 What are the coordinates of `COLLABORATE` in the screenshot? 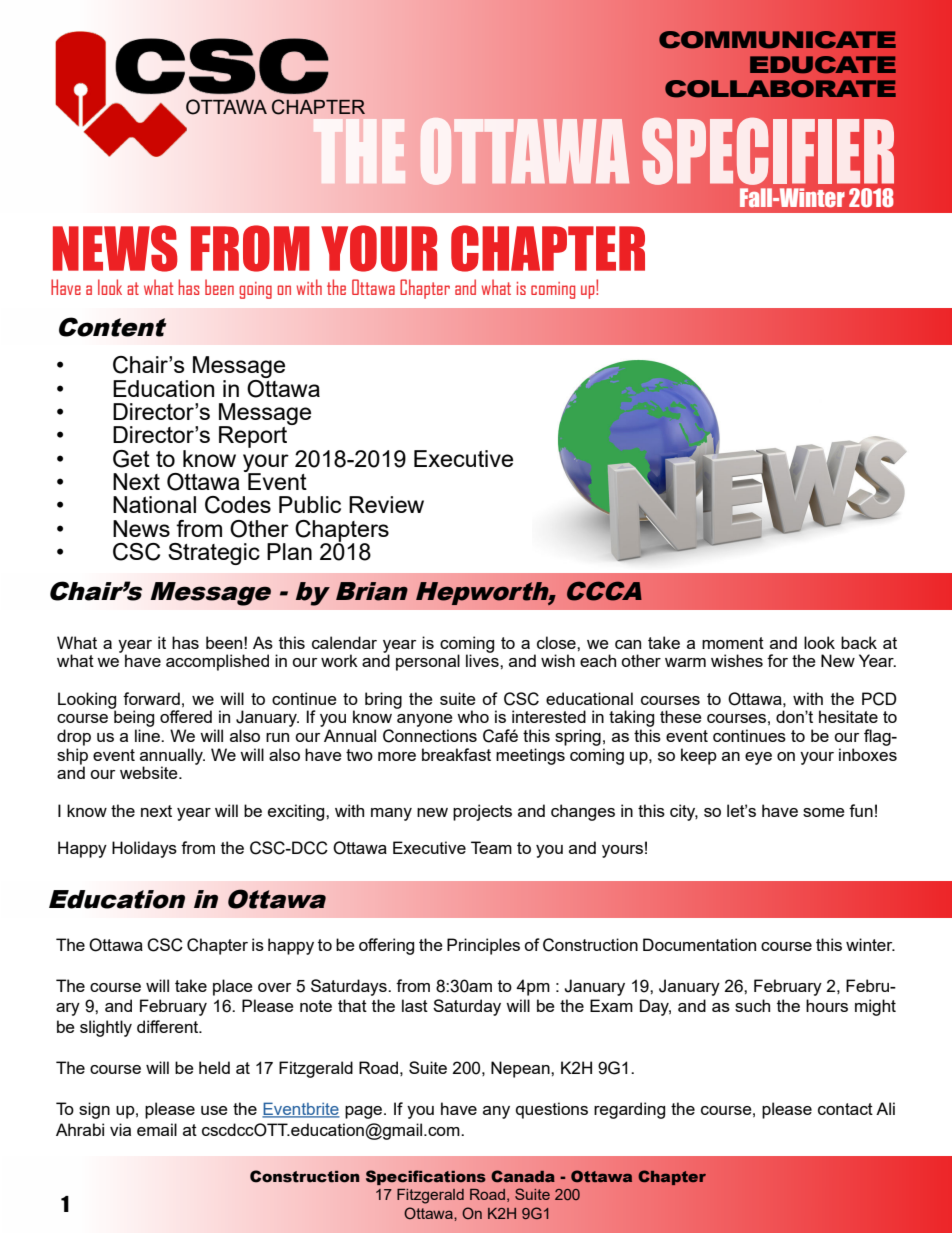 It's located at (780, 89).
